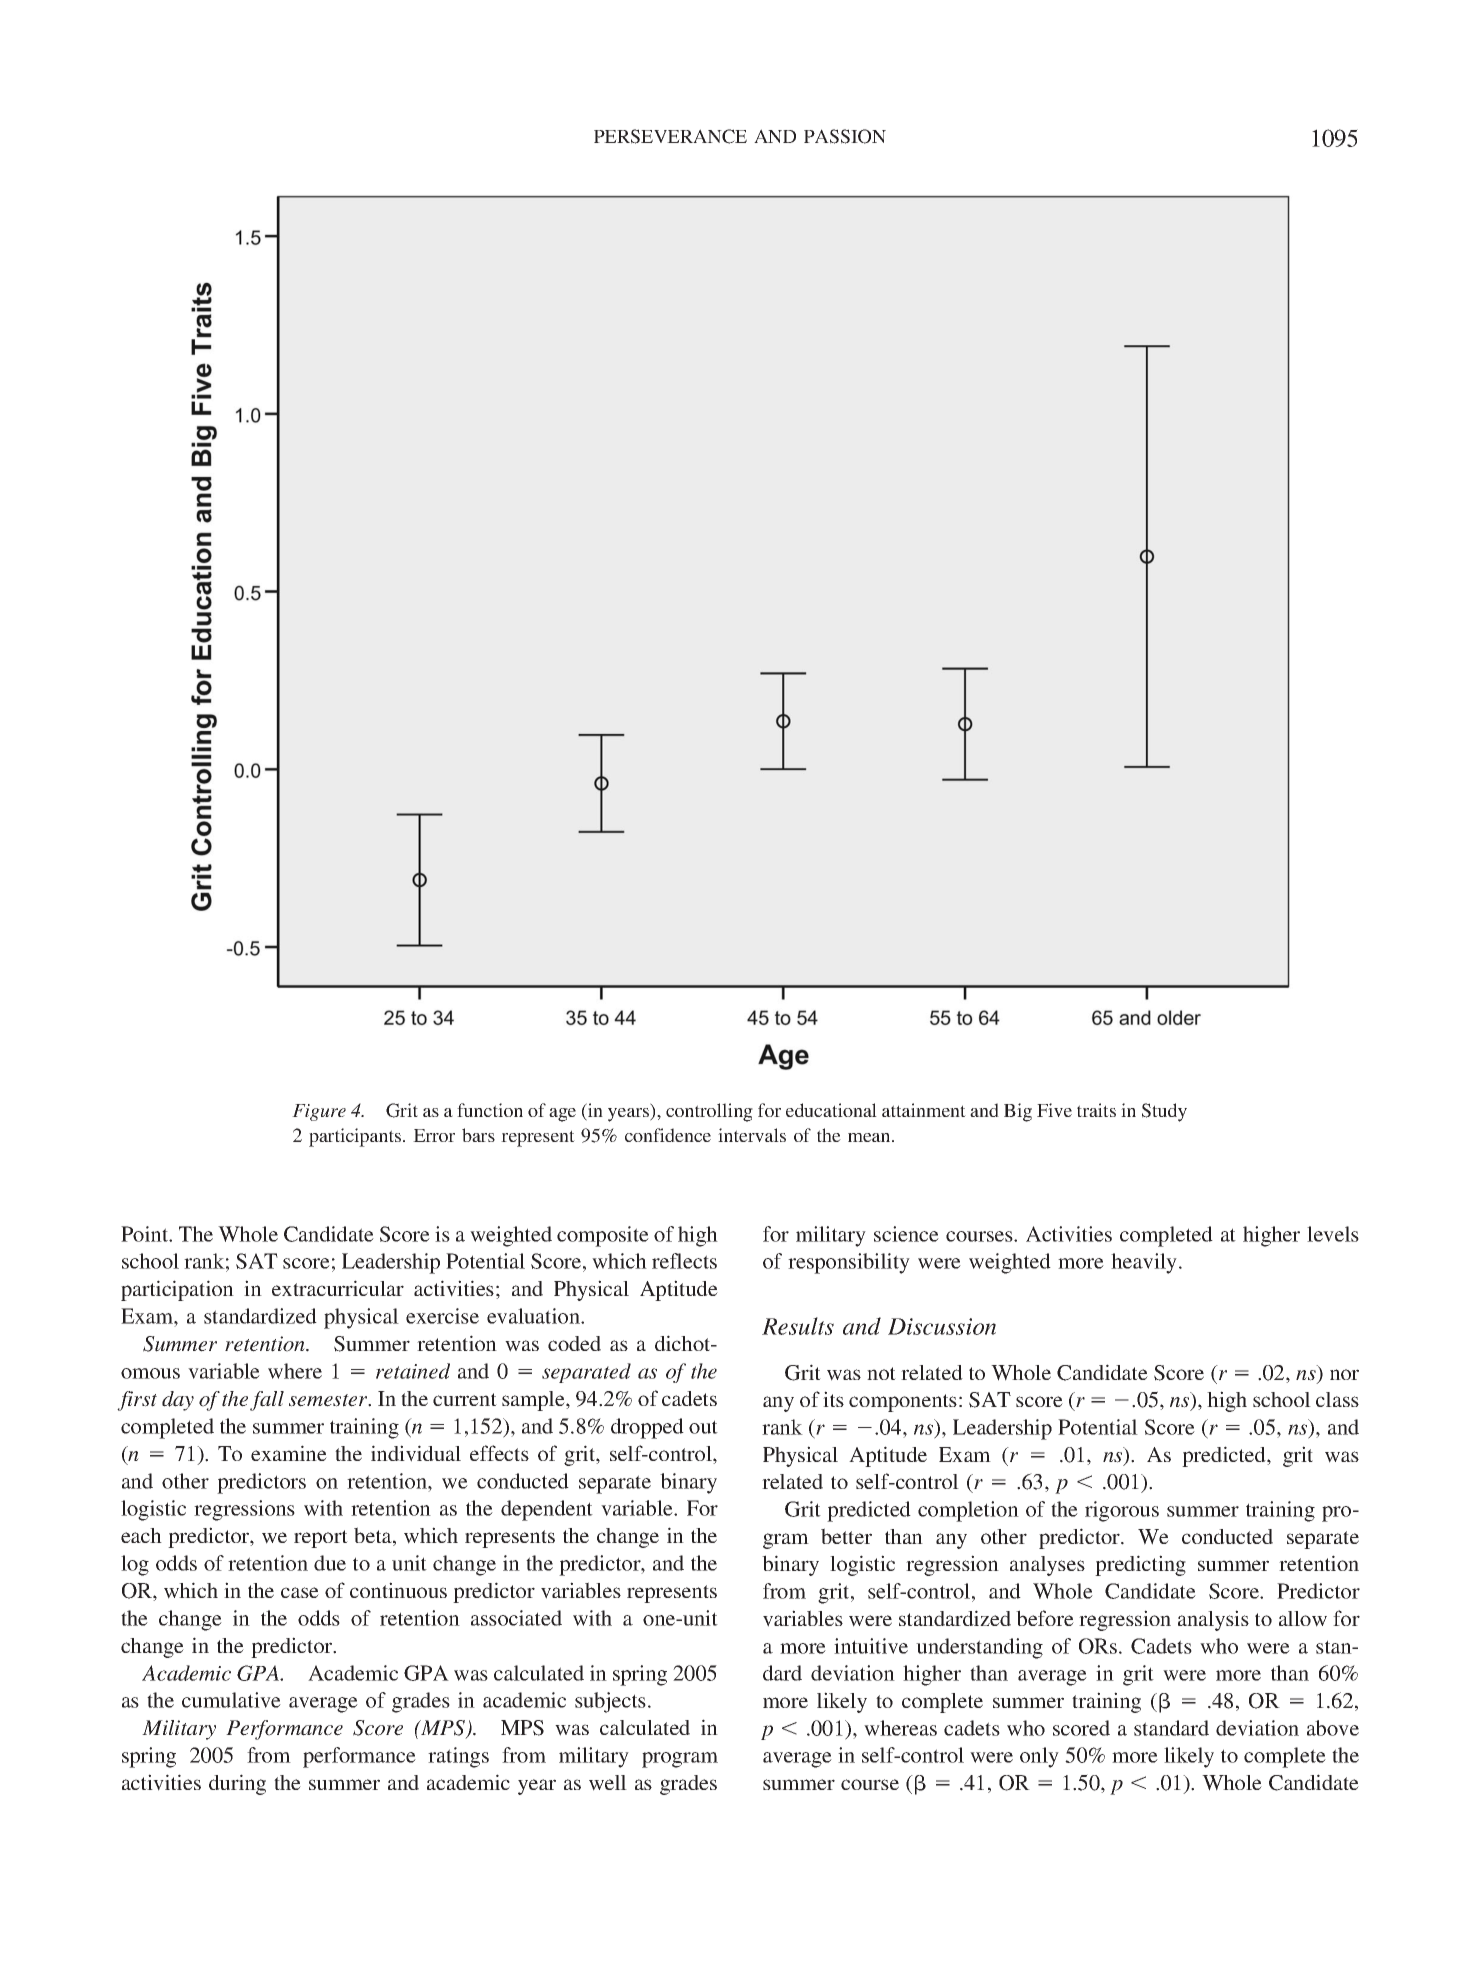  I want to click on Results, so click(798, 1326).
